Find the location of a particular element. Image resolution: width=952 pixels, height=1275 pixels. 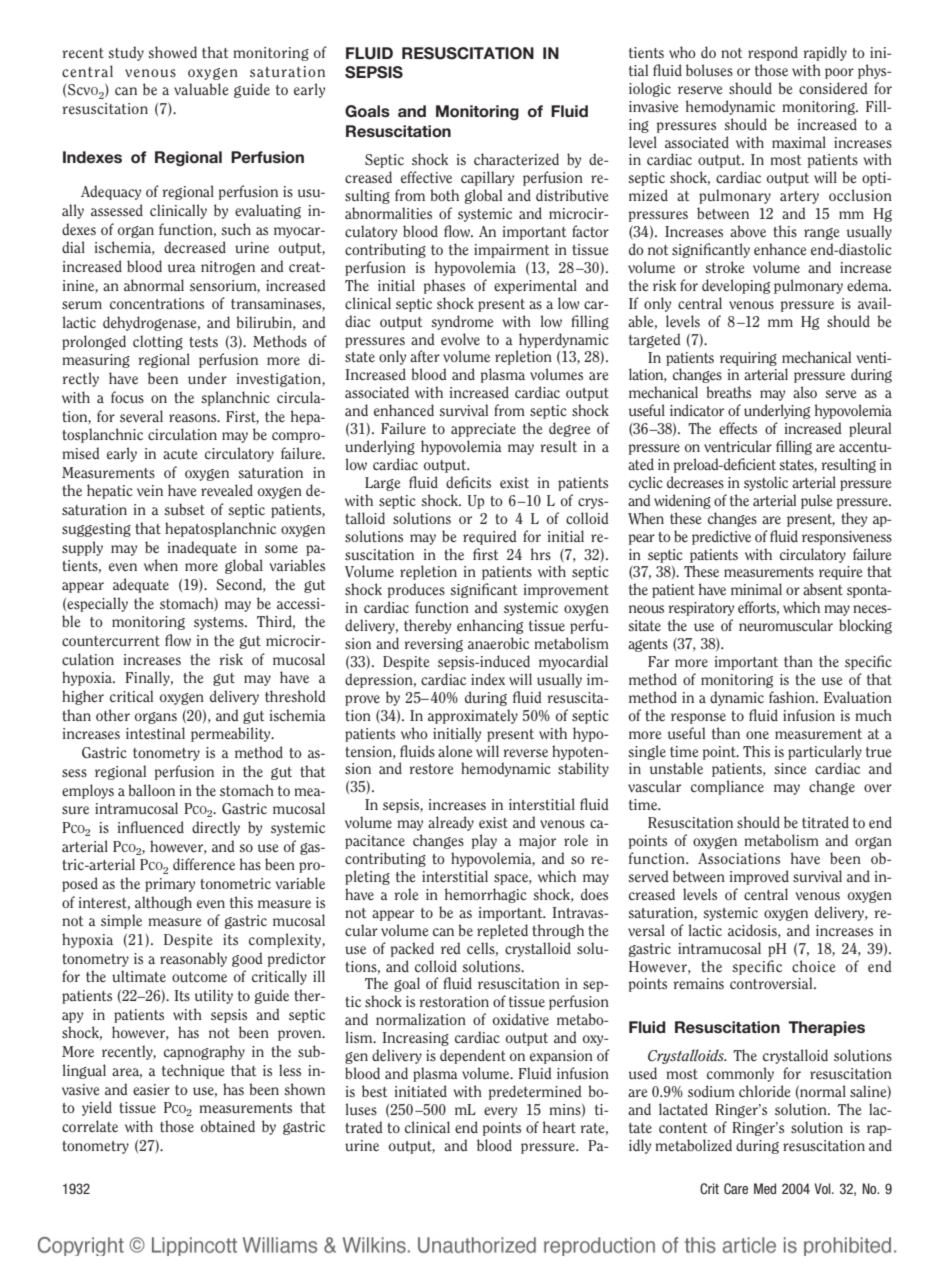

showed is located at coordinates (172, 52).
